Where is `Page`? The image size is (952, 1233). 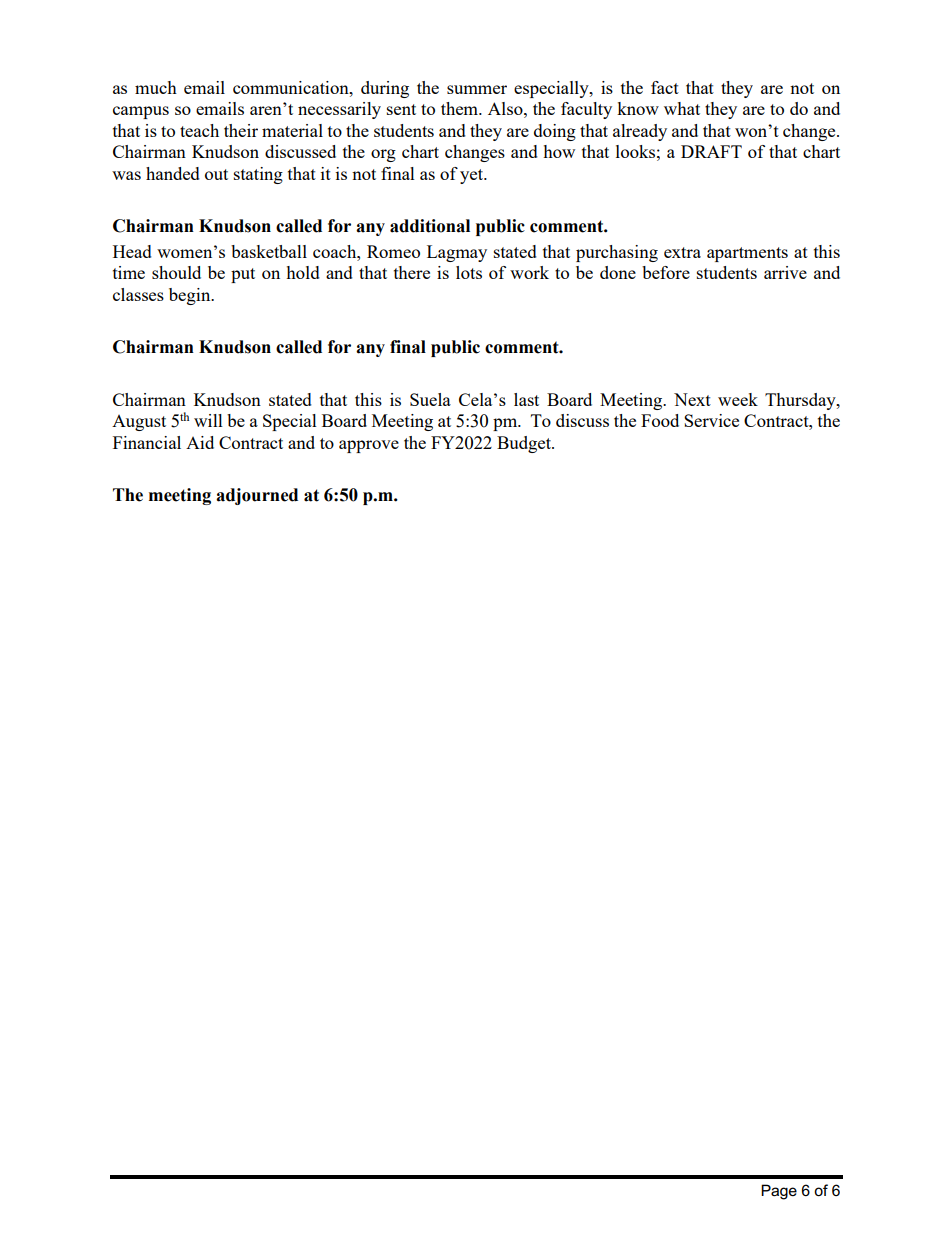 Page is located at coordinates (779, 1192).
